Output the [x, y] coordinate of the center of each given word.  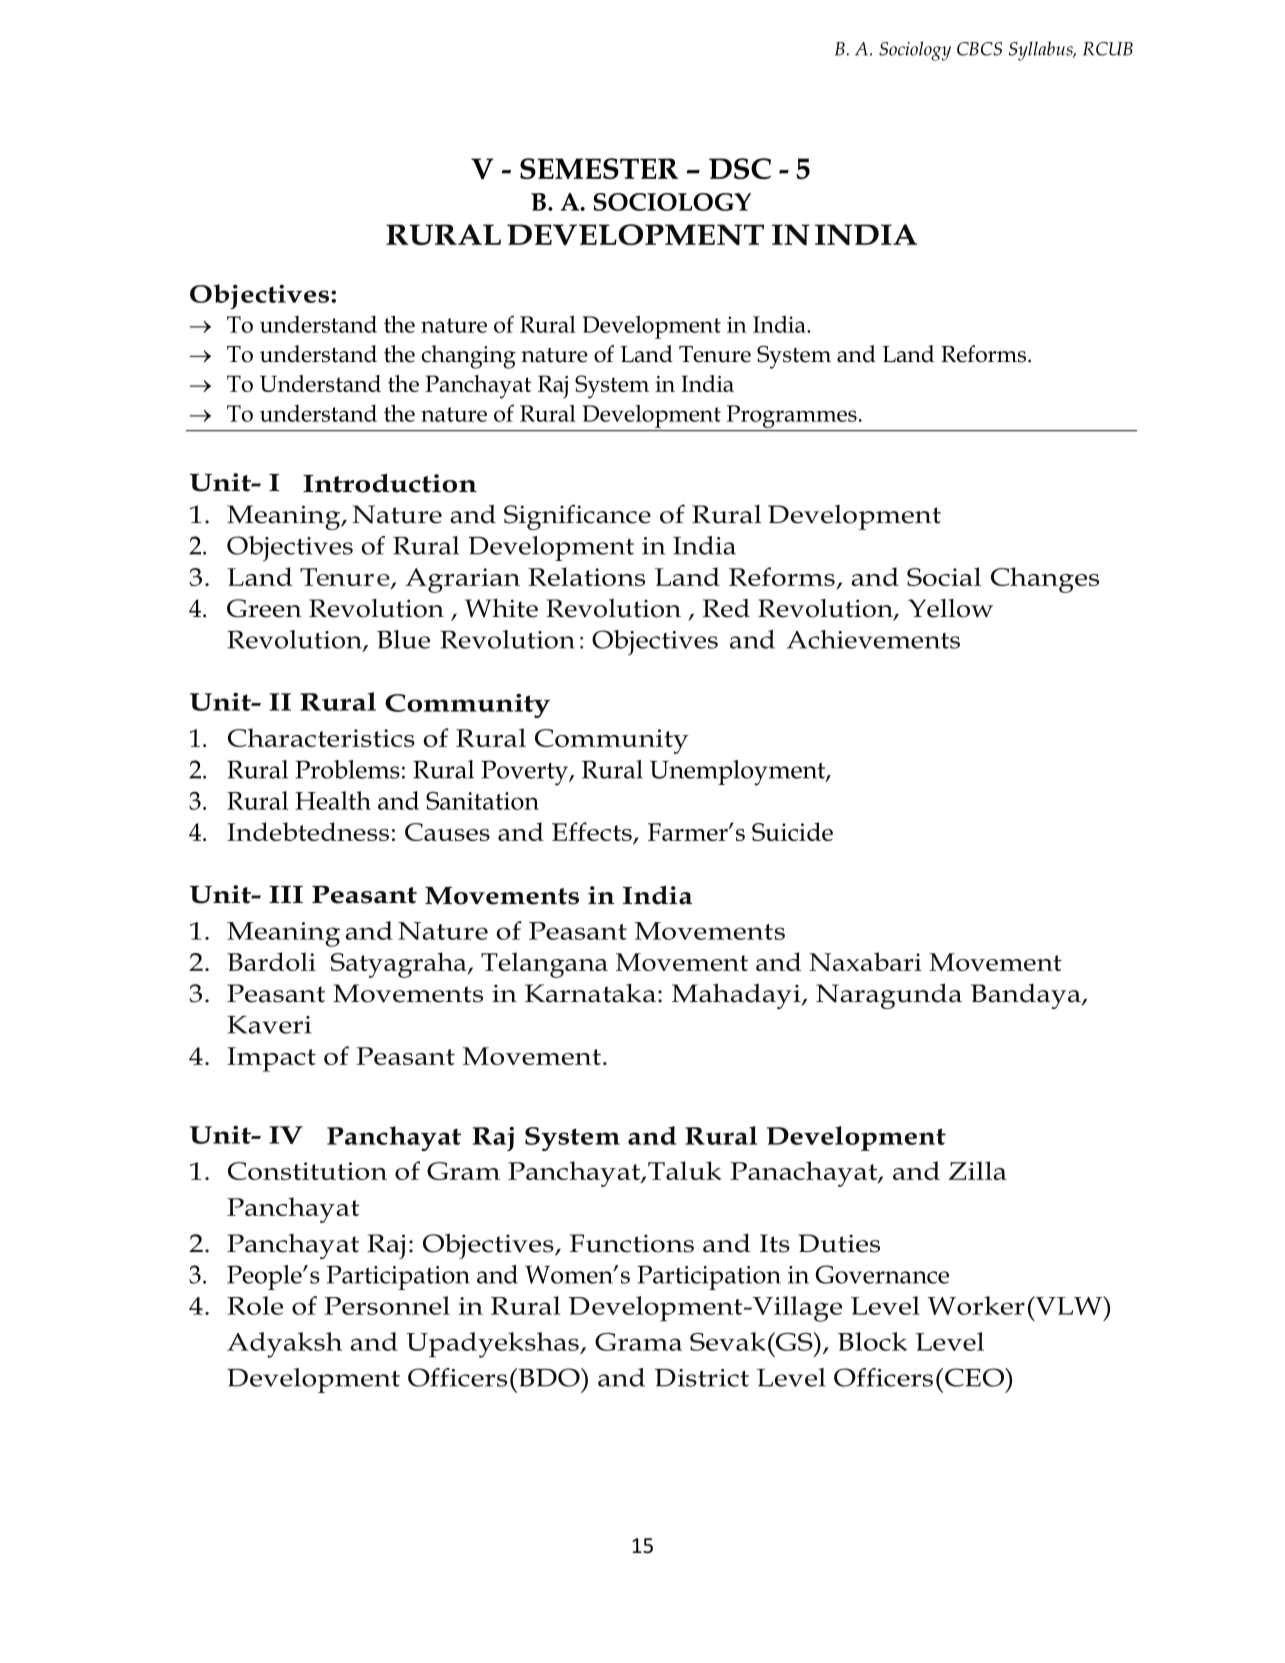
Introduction [390, 483]
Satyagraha [400, 965]
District [702, 1378]
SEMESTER [599, 168]
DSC [740, 168]
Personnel [387, 1305]
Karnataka [590, 993]
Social [944, 576]
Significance [577, 517]
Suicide [792, 831]
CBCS [979, 49]
